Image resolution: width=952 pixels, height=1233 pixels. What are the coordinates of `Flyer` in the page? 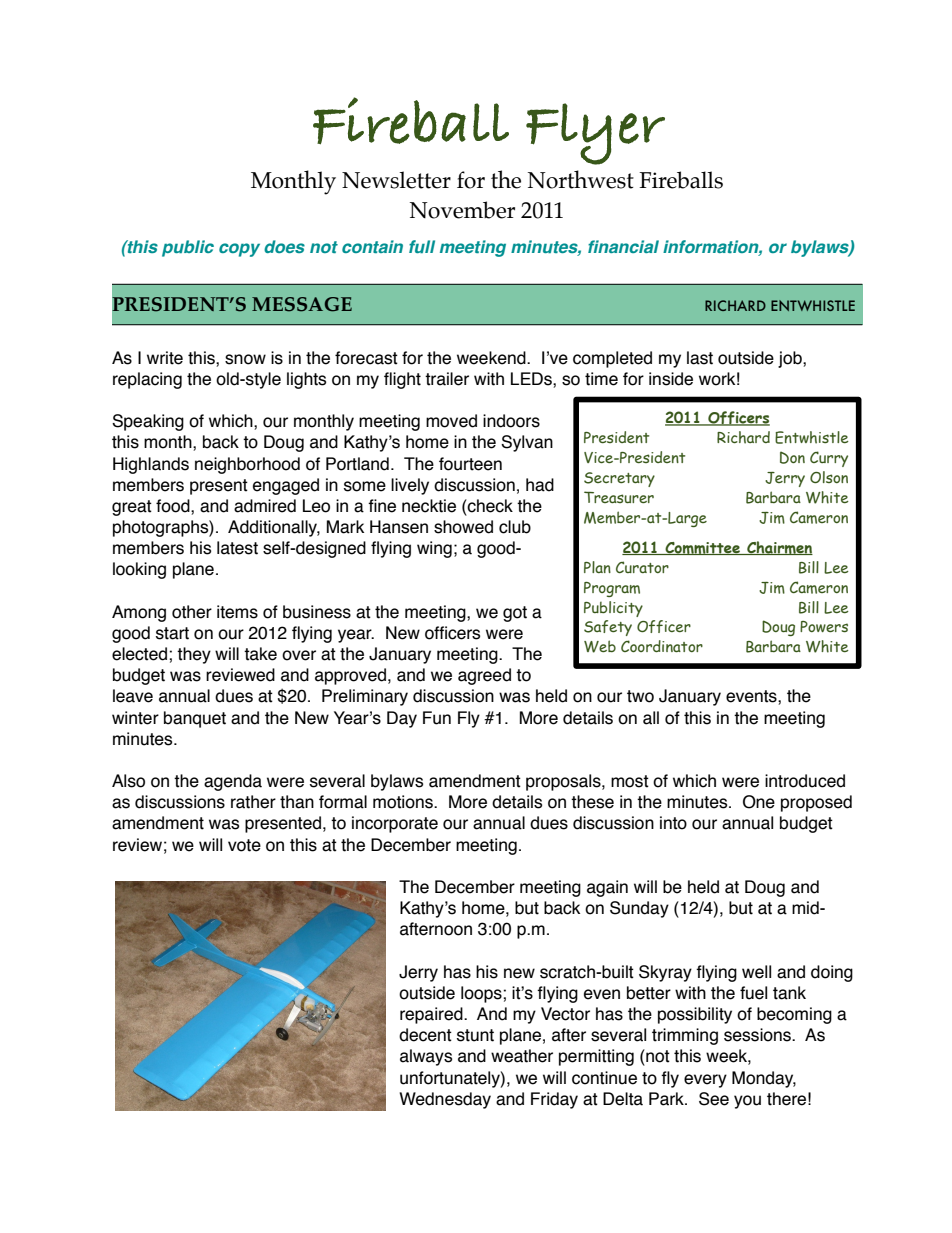 It's located at (595, 134).
